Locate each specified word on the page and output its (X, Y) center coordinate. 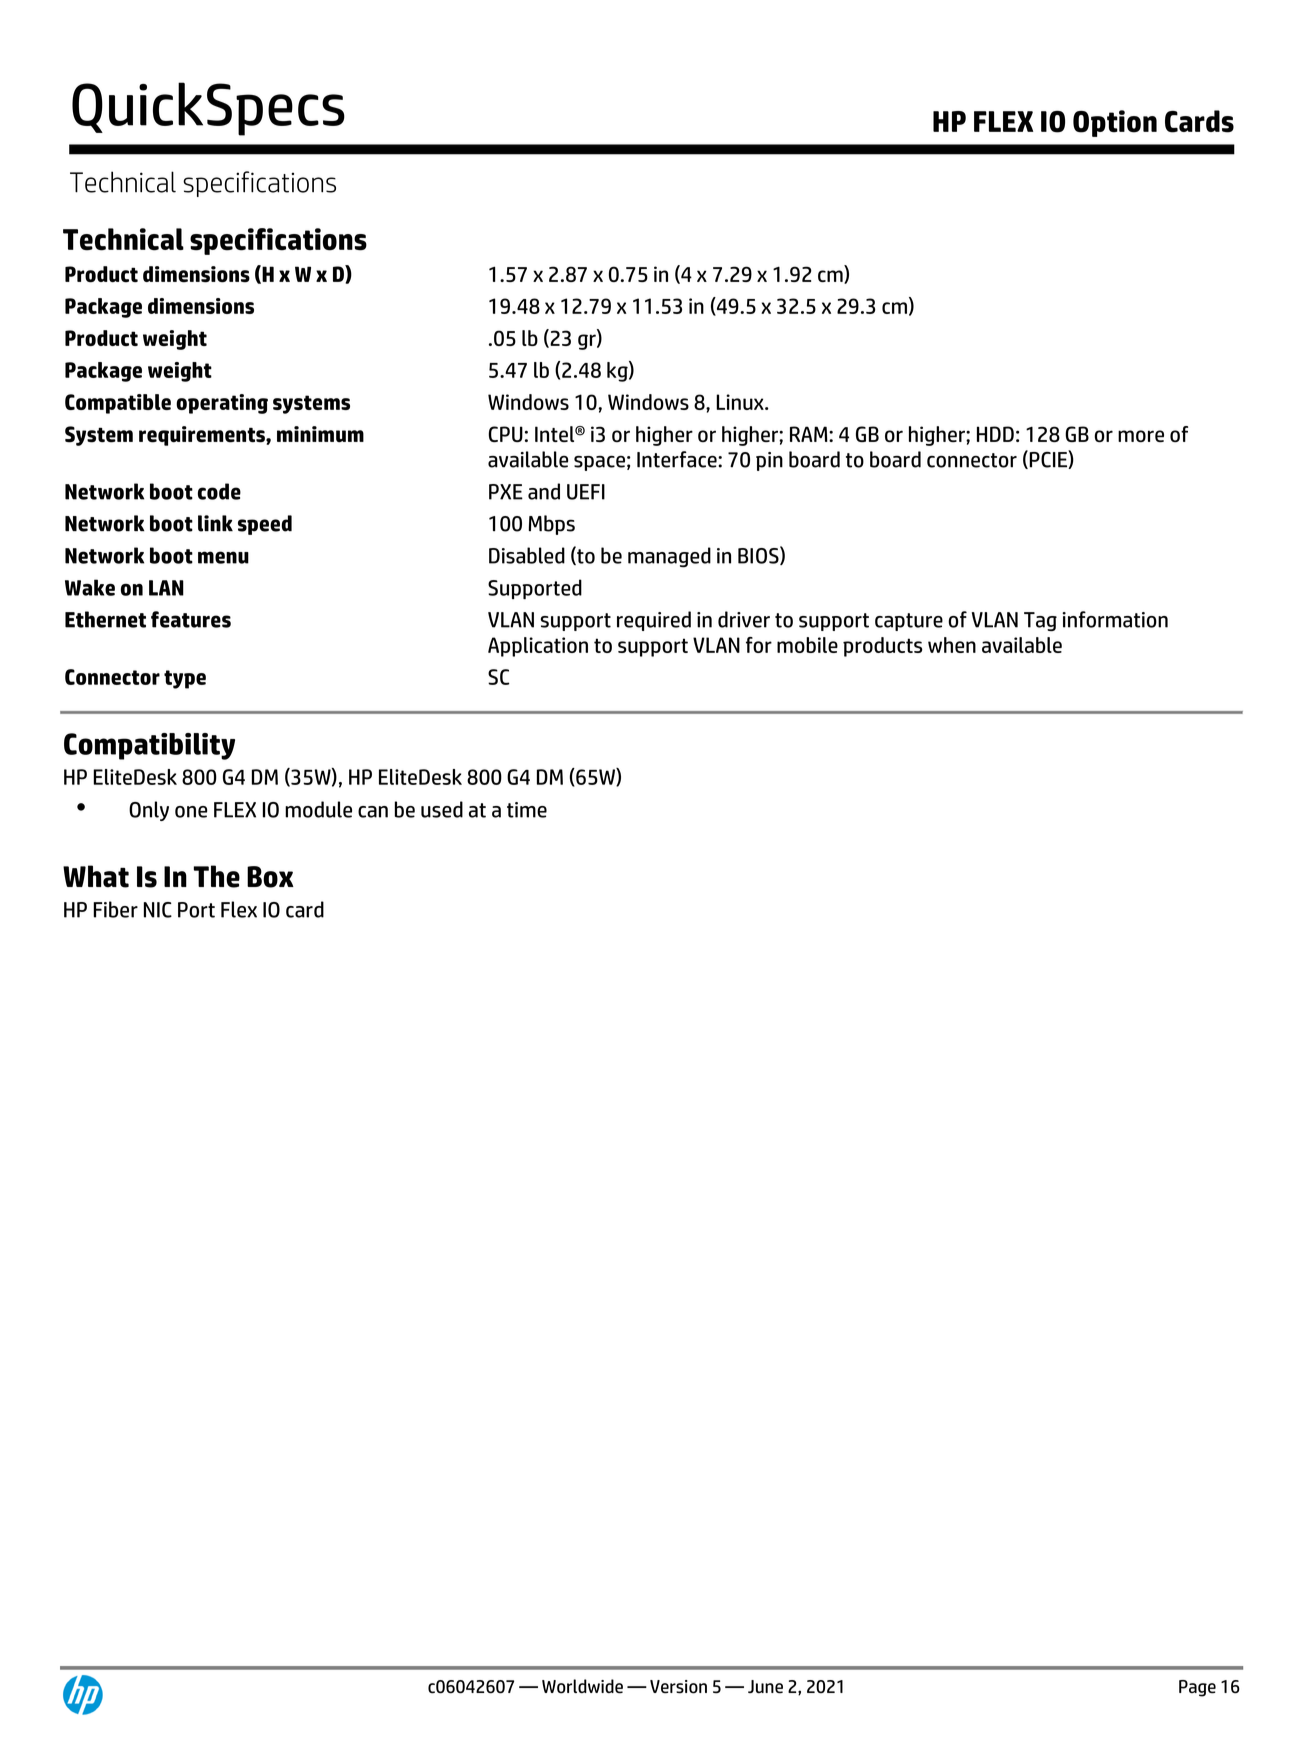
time (527, 810)
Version (678, 1687)
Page (1197, 1688)
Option (1115, 123)
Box (270, 877)
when (952, 645)
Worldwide (582, 1686)
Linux (741, 402)
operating (222, 404)
